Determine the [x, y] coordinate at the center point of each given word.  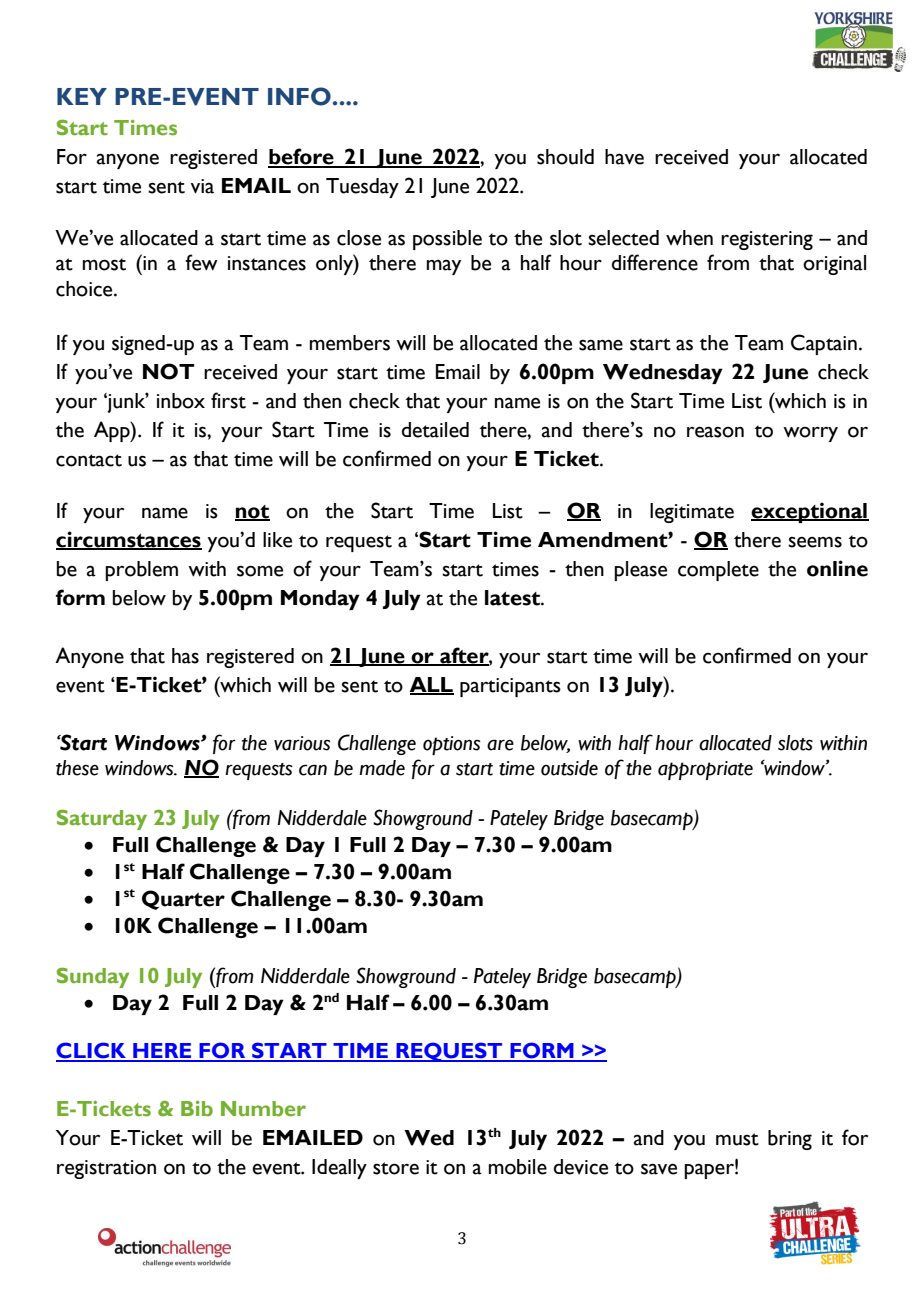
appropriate [705, 770]
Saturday [102, 819]
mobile [518, 1167]
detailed [435, 430]
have [624, 157]
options [451, 745]
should [565, 157]
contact [89, 460]
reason [715, 432]
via [202, 186]
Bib [197, 1108]
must [737, 1139]
